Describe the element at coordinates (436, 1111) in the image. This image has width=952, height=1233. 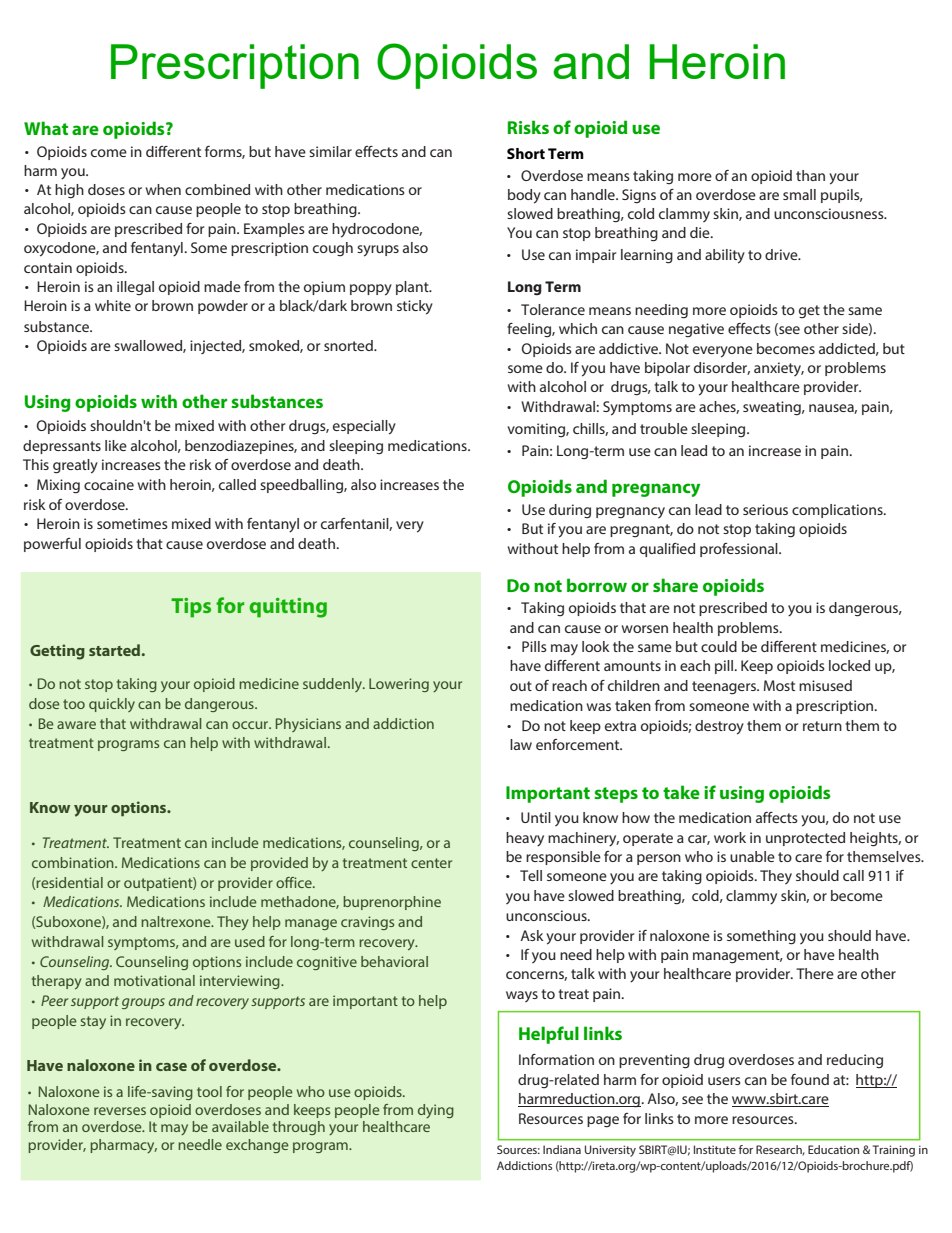
I see `dying` at that location.
